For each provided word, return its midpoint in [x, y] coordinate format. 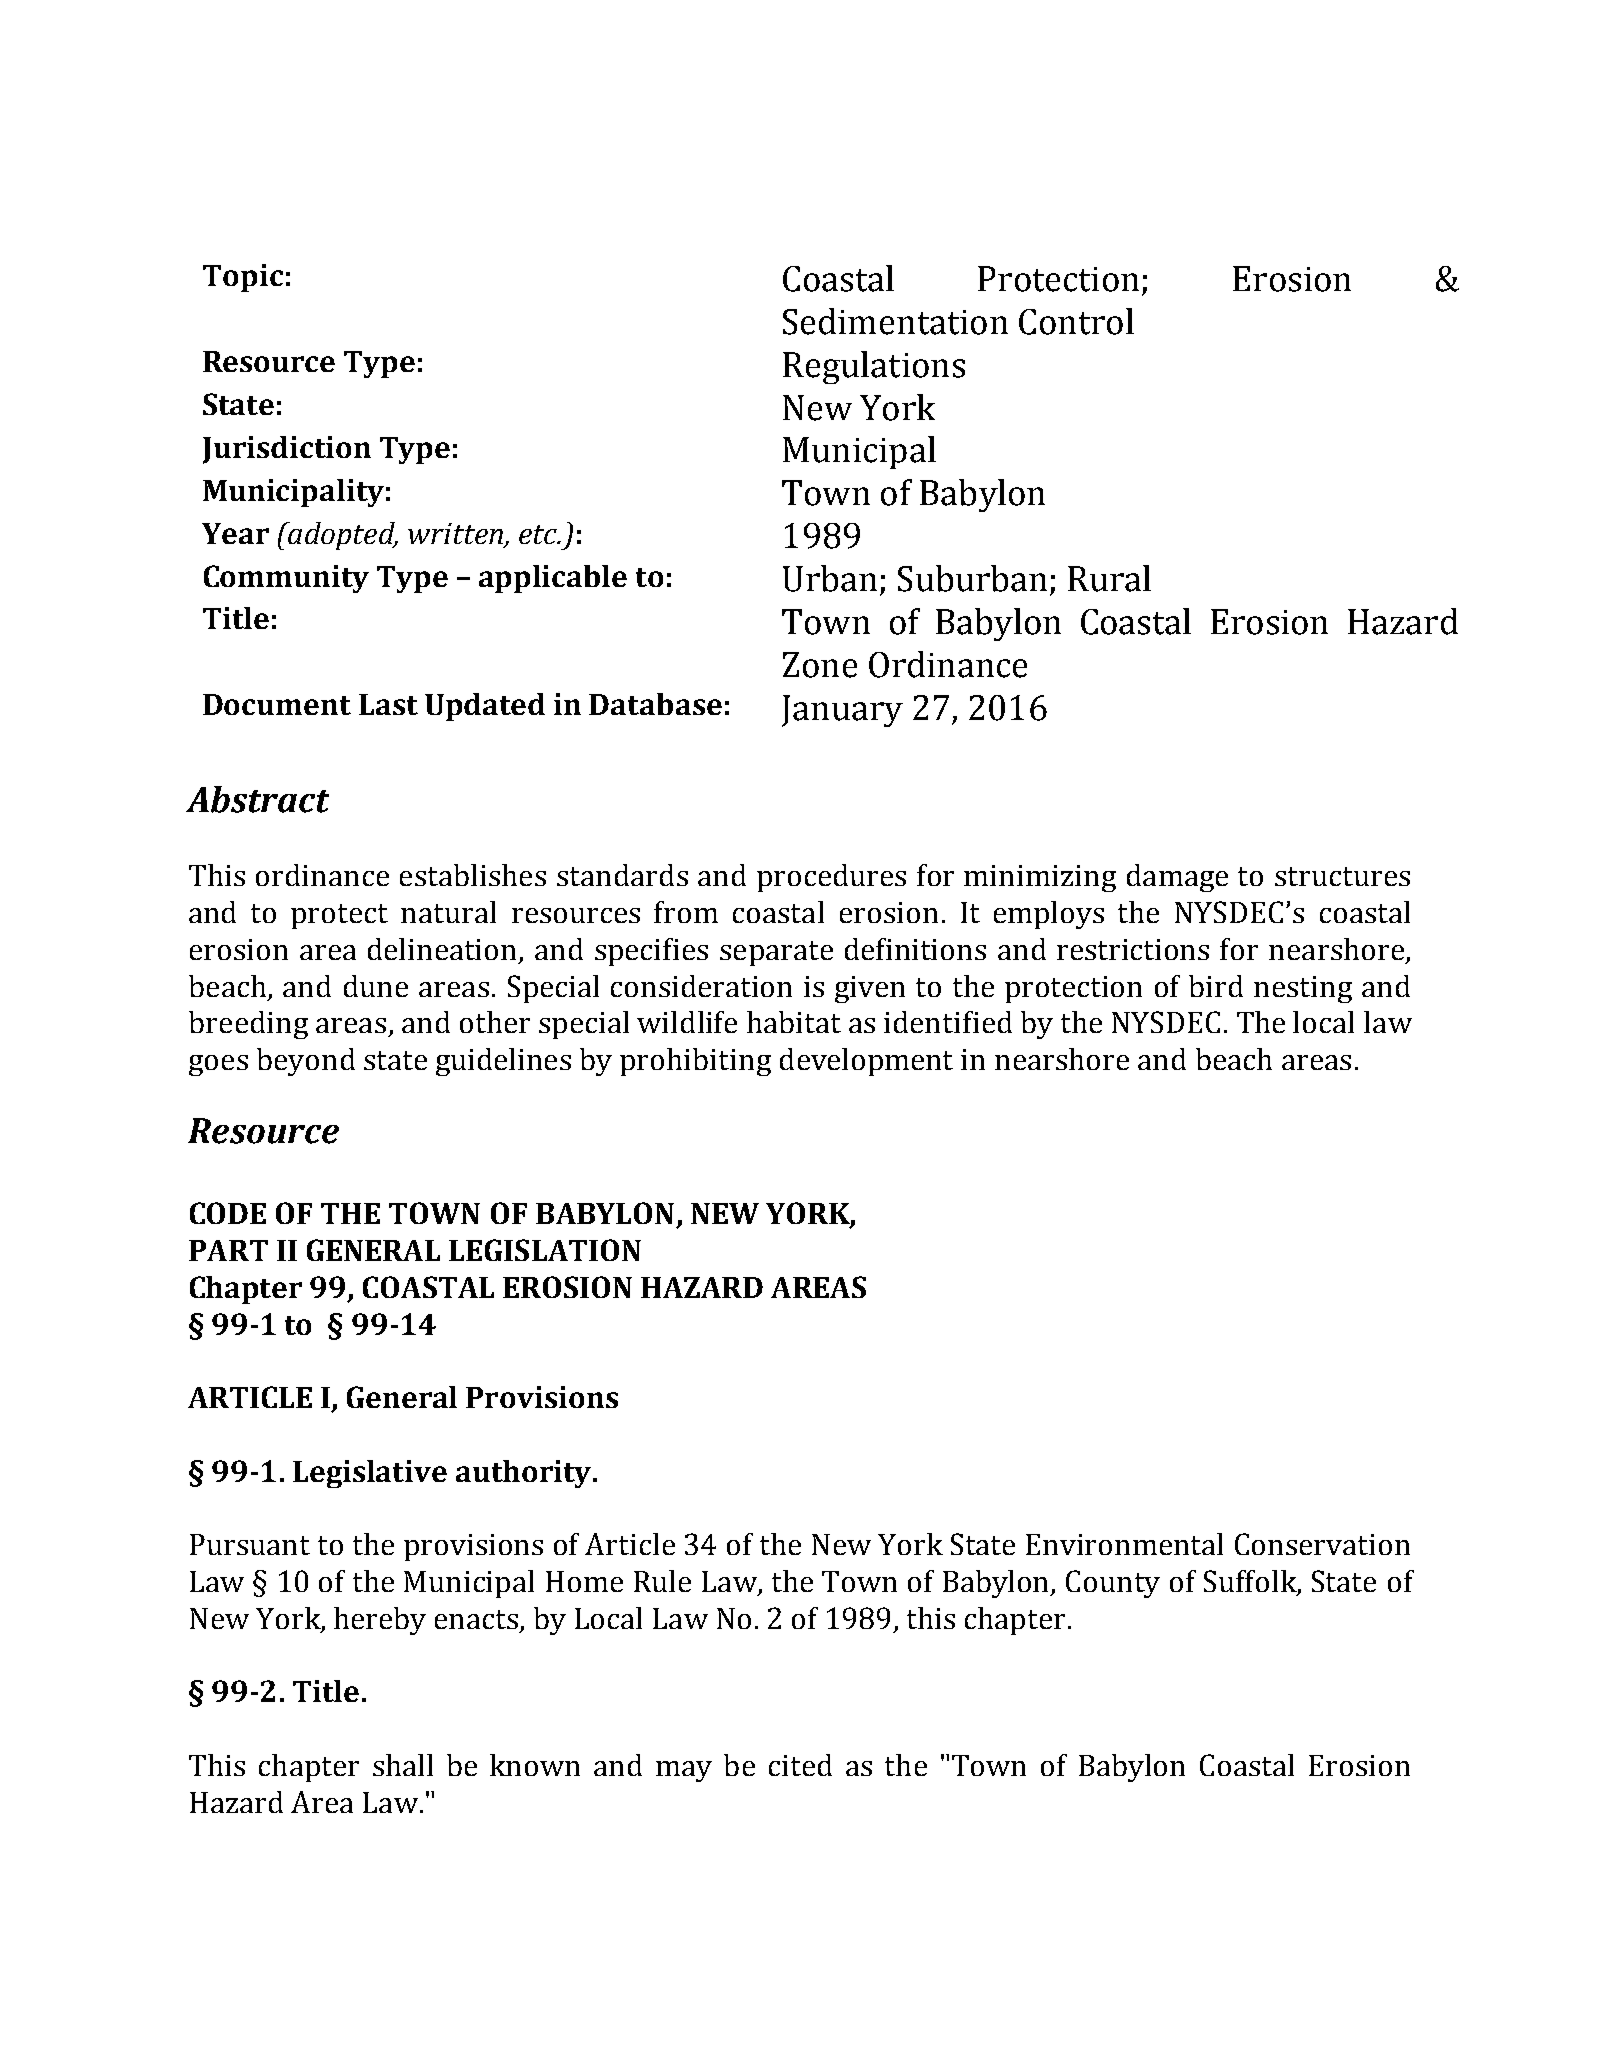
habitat [794, 1022]
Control [1076, 321]
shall [403, 1765]
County [1113, 1584]
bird [1216, 986]
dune [376, 986]
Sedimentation [895, 321]
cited [800, 1765]
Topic [243, 278]
